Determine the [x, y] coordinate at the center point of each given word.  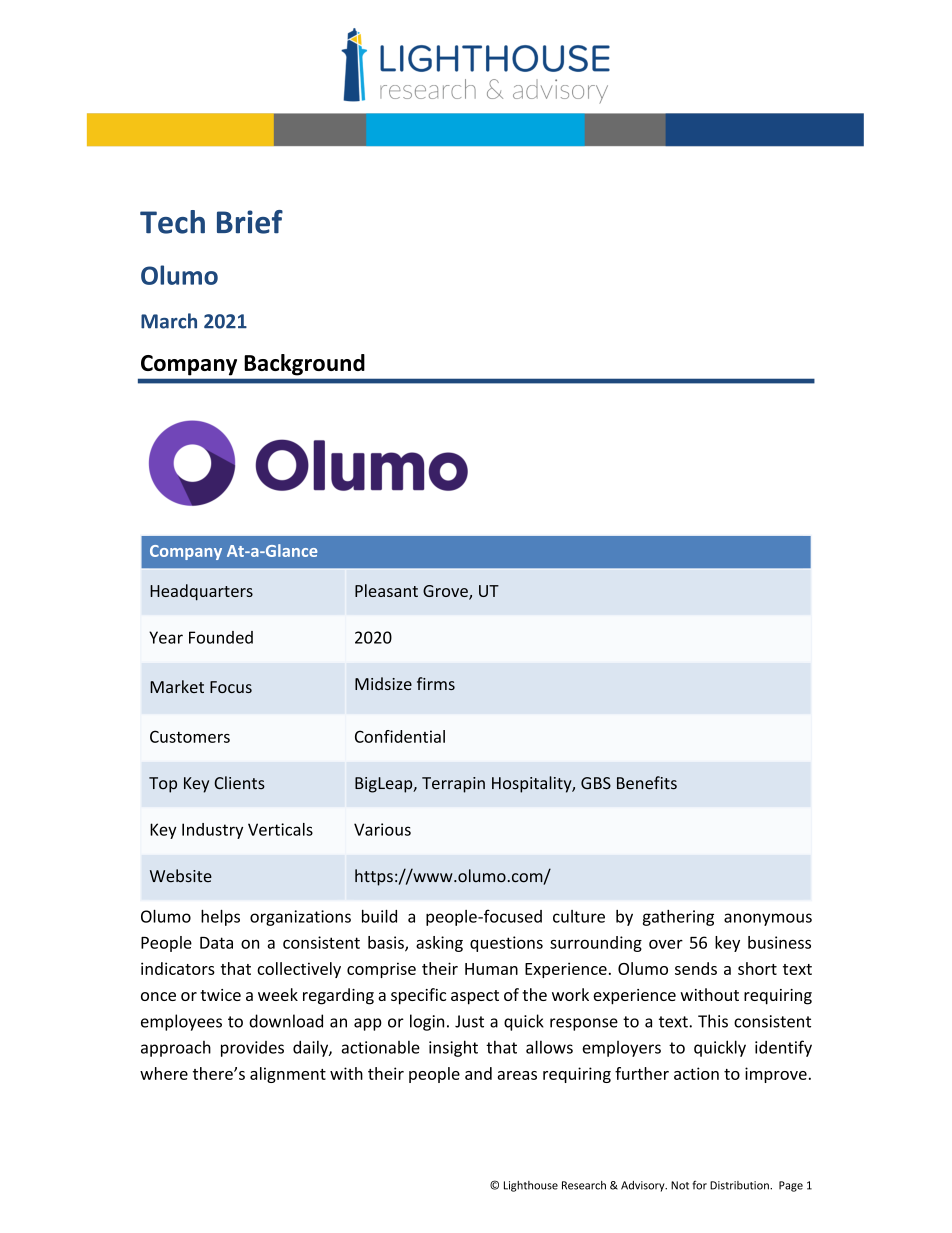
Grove [446, 592]
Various [382, 829]
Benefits [647, 783]
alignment [288, 1075]
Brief [250, 222]
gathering [678, 918]
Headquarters [201, 592]
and [478, 1073]
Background [304, 365]
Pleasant [386, 590]
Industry [212, 831]
